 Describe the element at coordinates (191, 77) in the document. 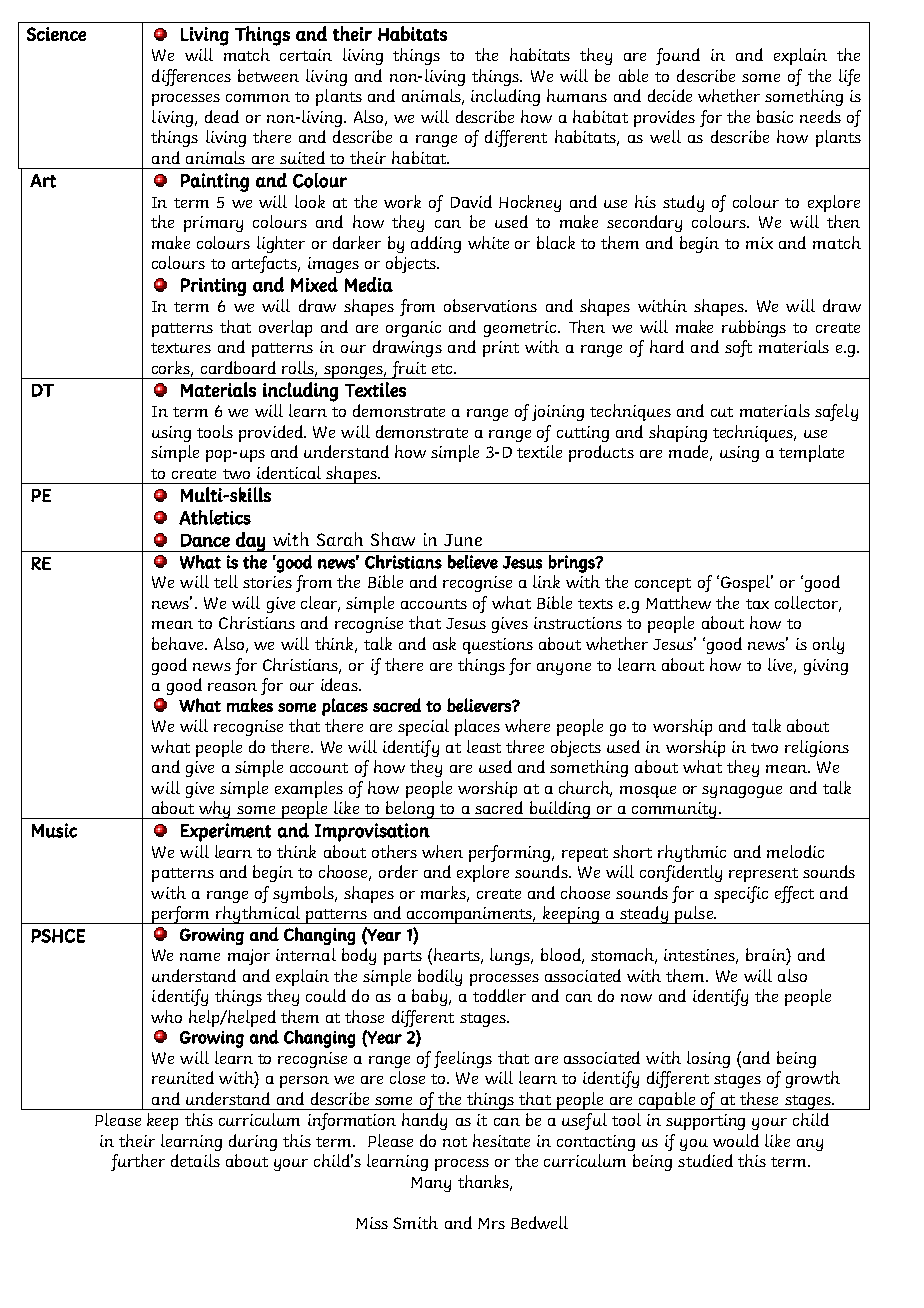

I see `differences` at that location.
